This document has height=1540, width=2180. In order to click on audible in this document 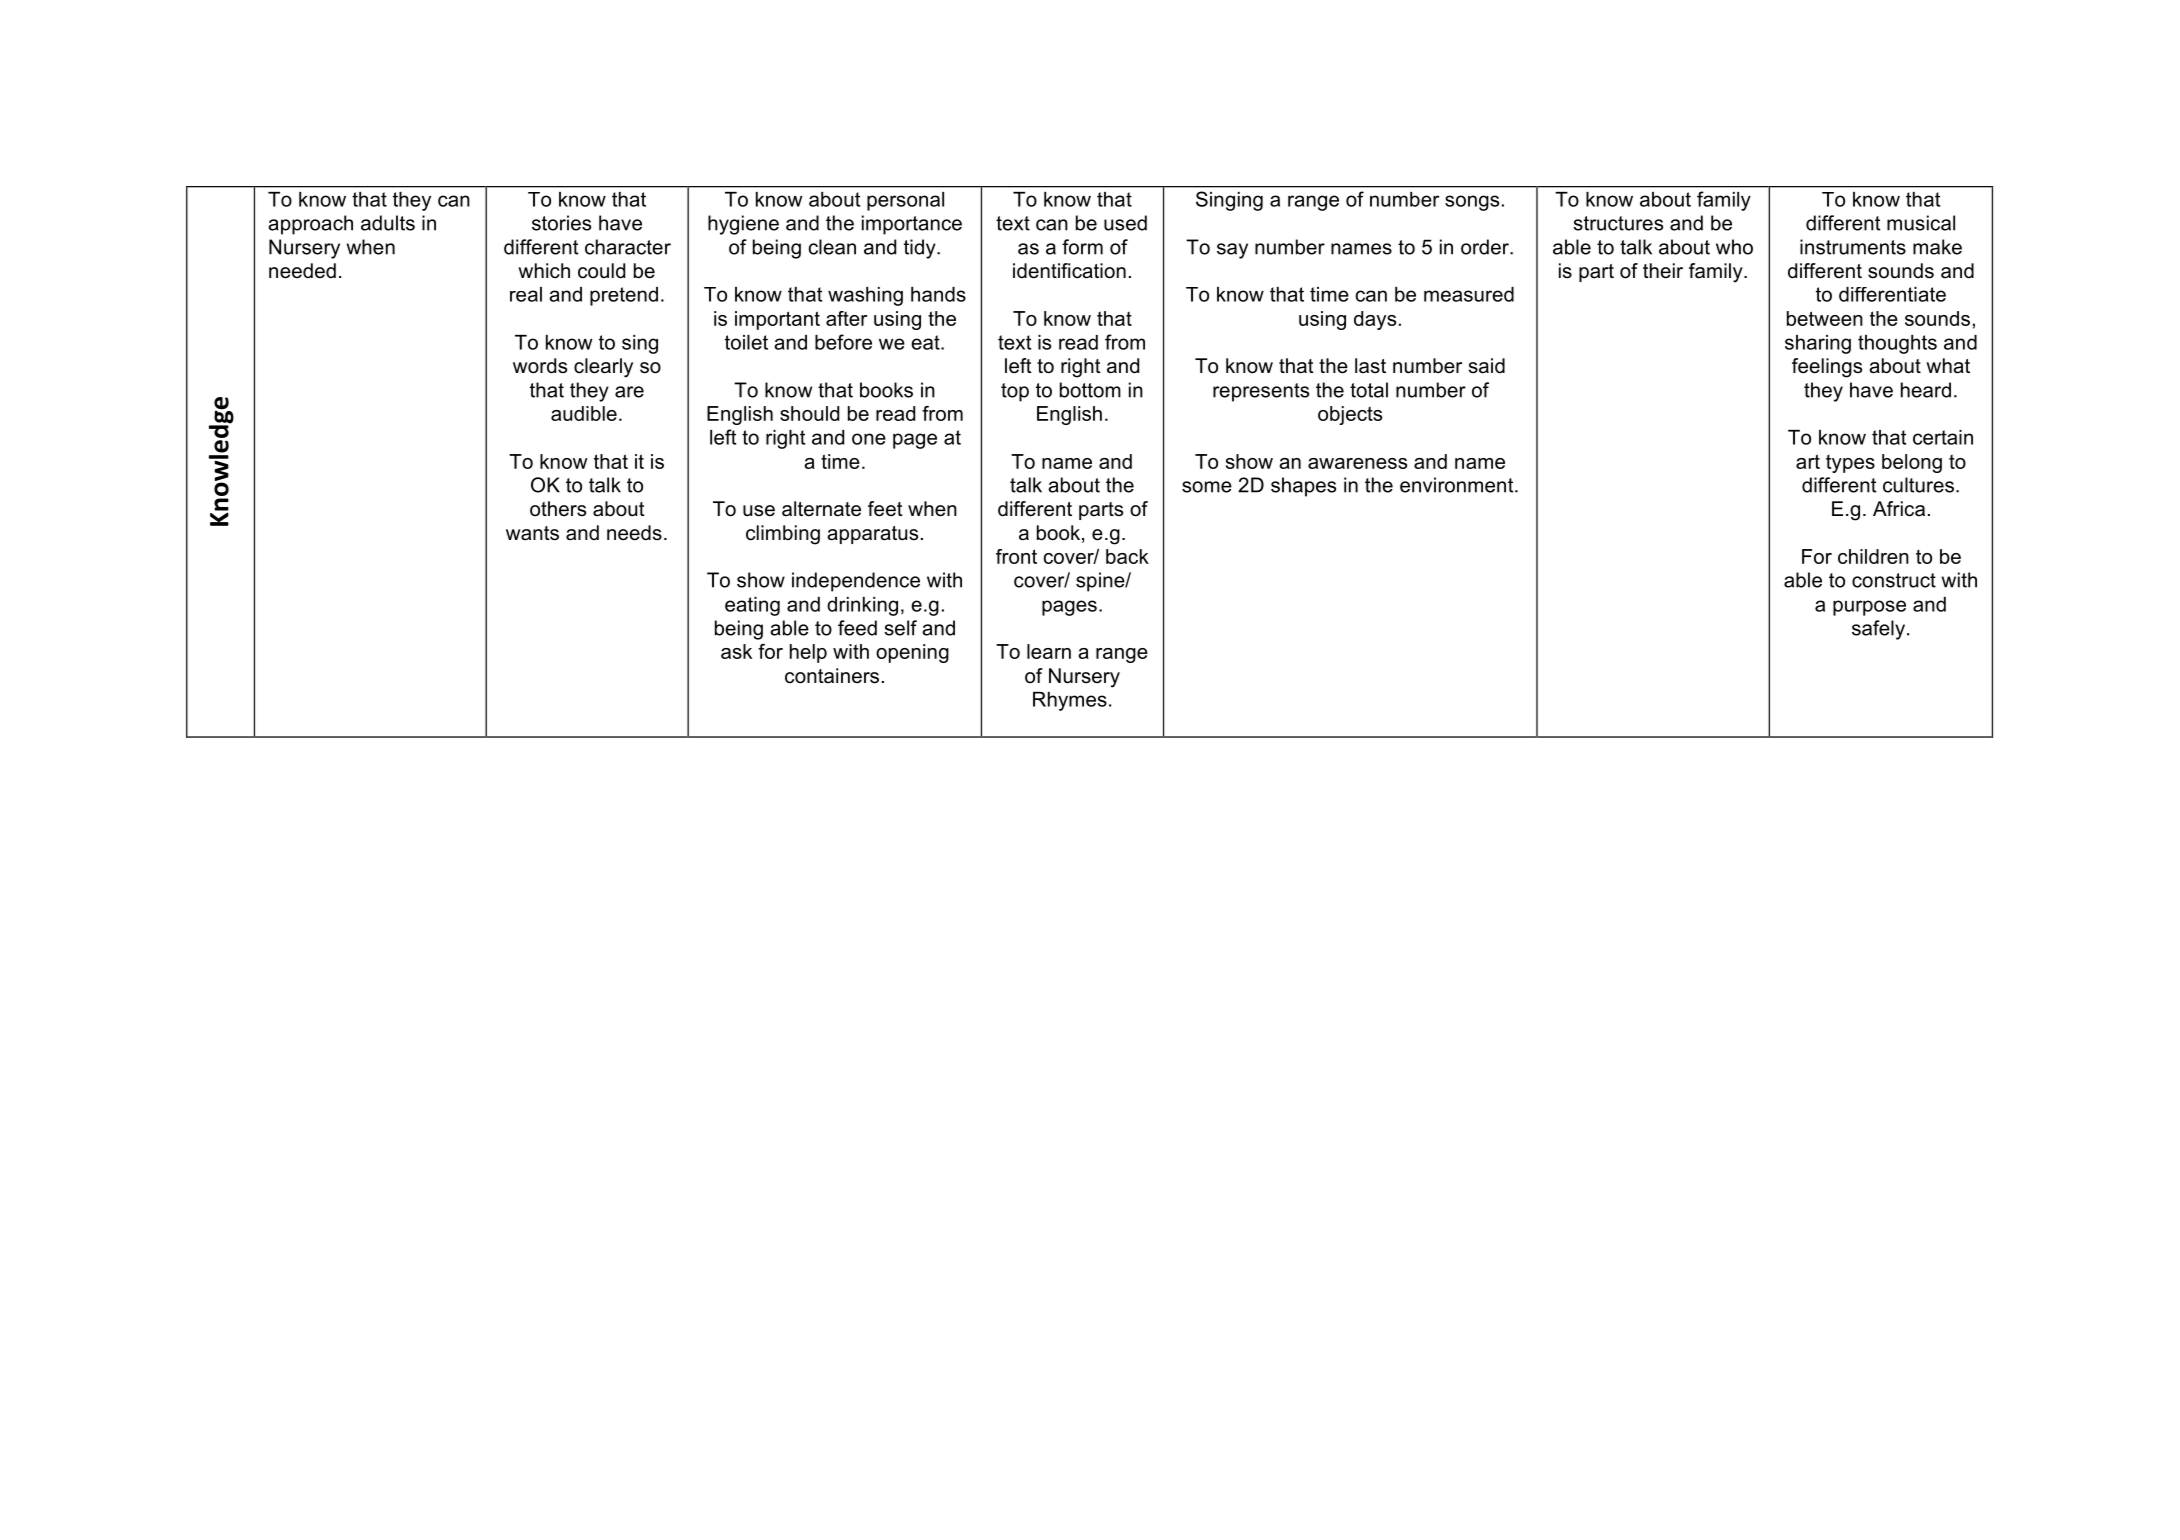, I will do `click(584, 413)`.
